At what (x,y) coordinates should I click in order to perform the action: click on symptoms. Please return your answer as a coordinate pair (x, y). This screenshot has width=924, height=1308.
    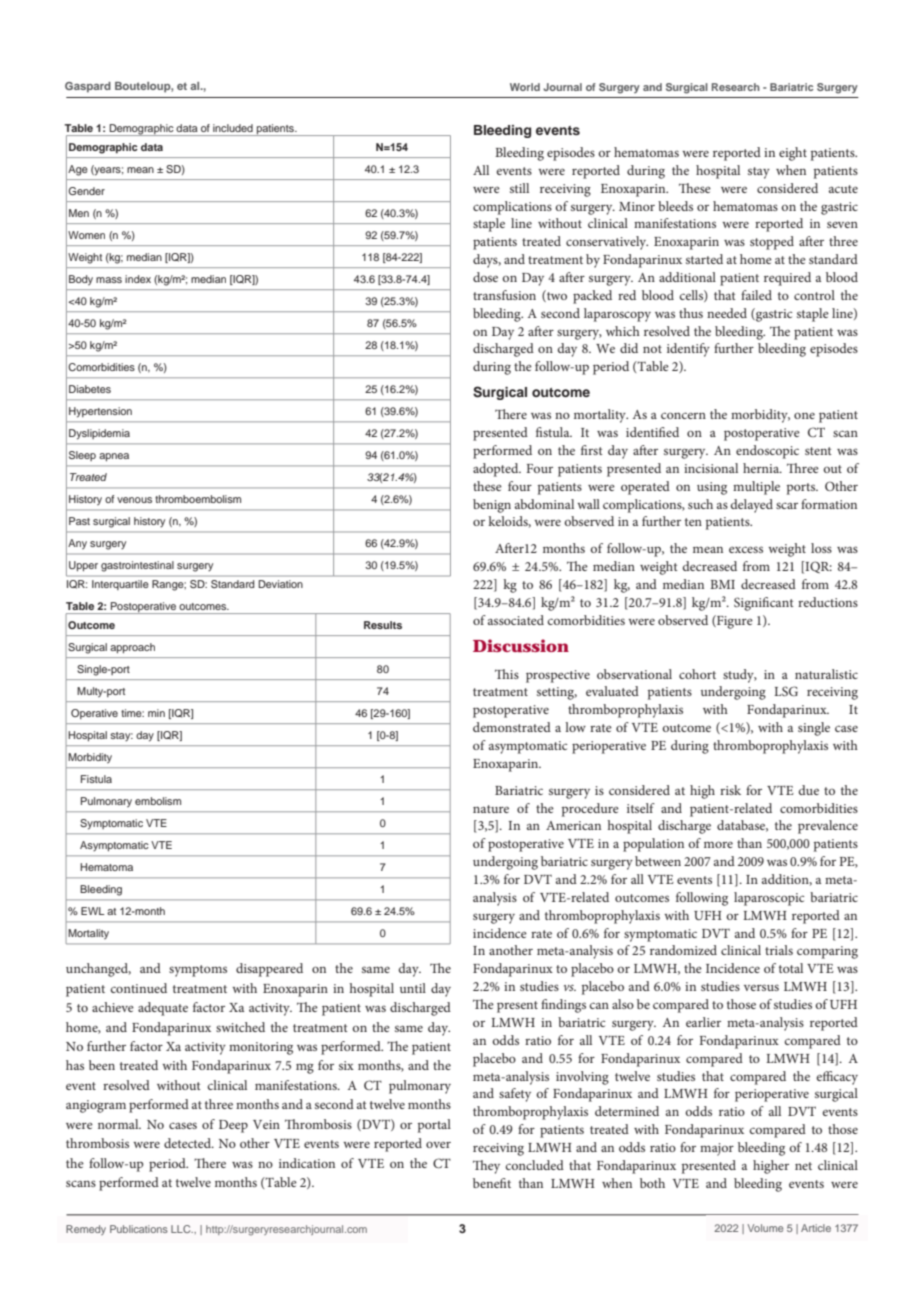
    Looking at the image, I should click on (198, 971).
